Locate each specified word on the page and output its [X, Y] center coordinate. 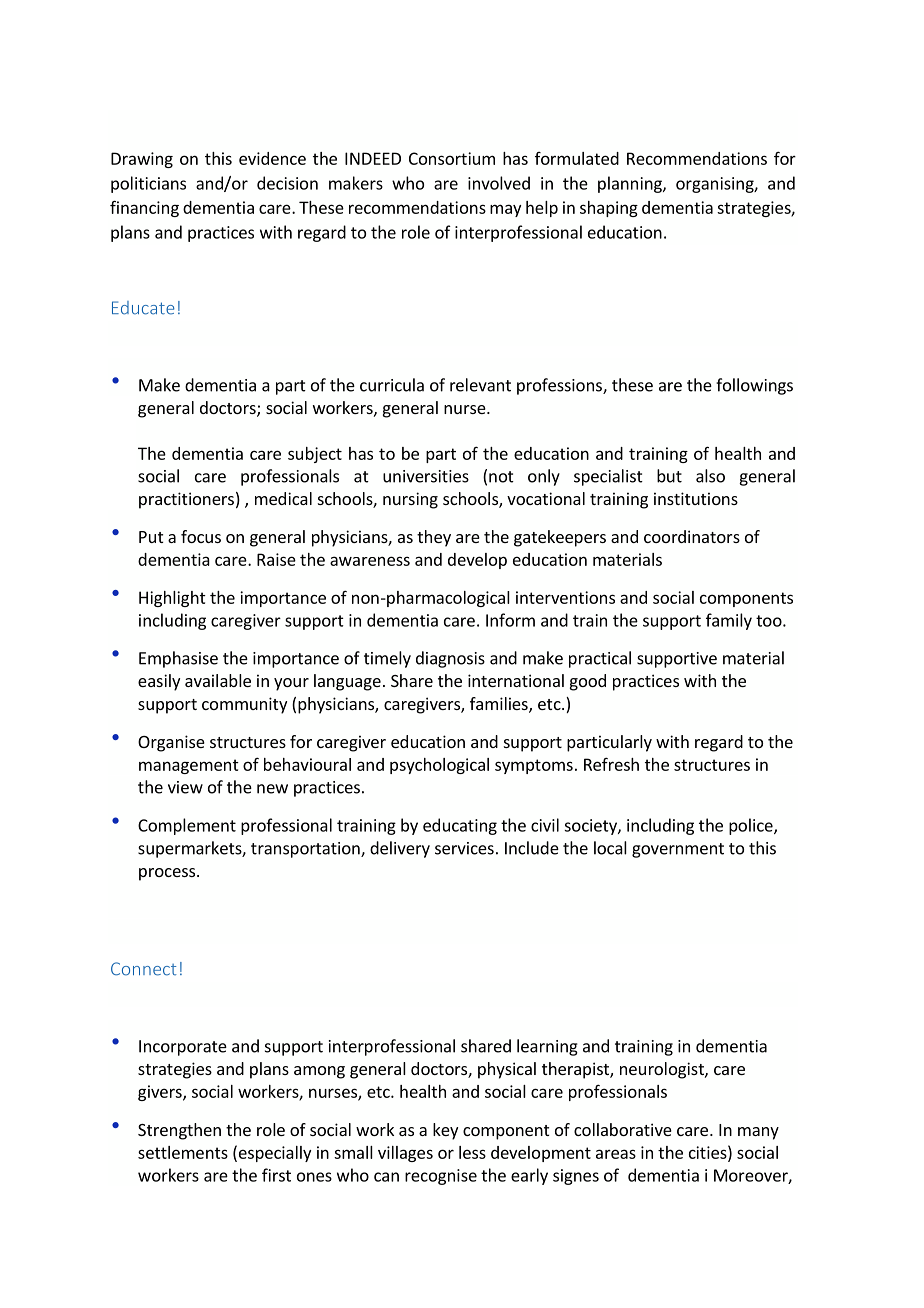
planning [631, 184]
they [434, 538]
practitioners [186, 500]
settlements [183, 1152]
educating [460, 826]
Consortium [452, 158]
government [678, 850]
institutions [696, 498]
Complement [187, 826]
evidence [272, 158]
